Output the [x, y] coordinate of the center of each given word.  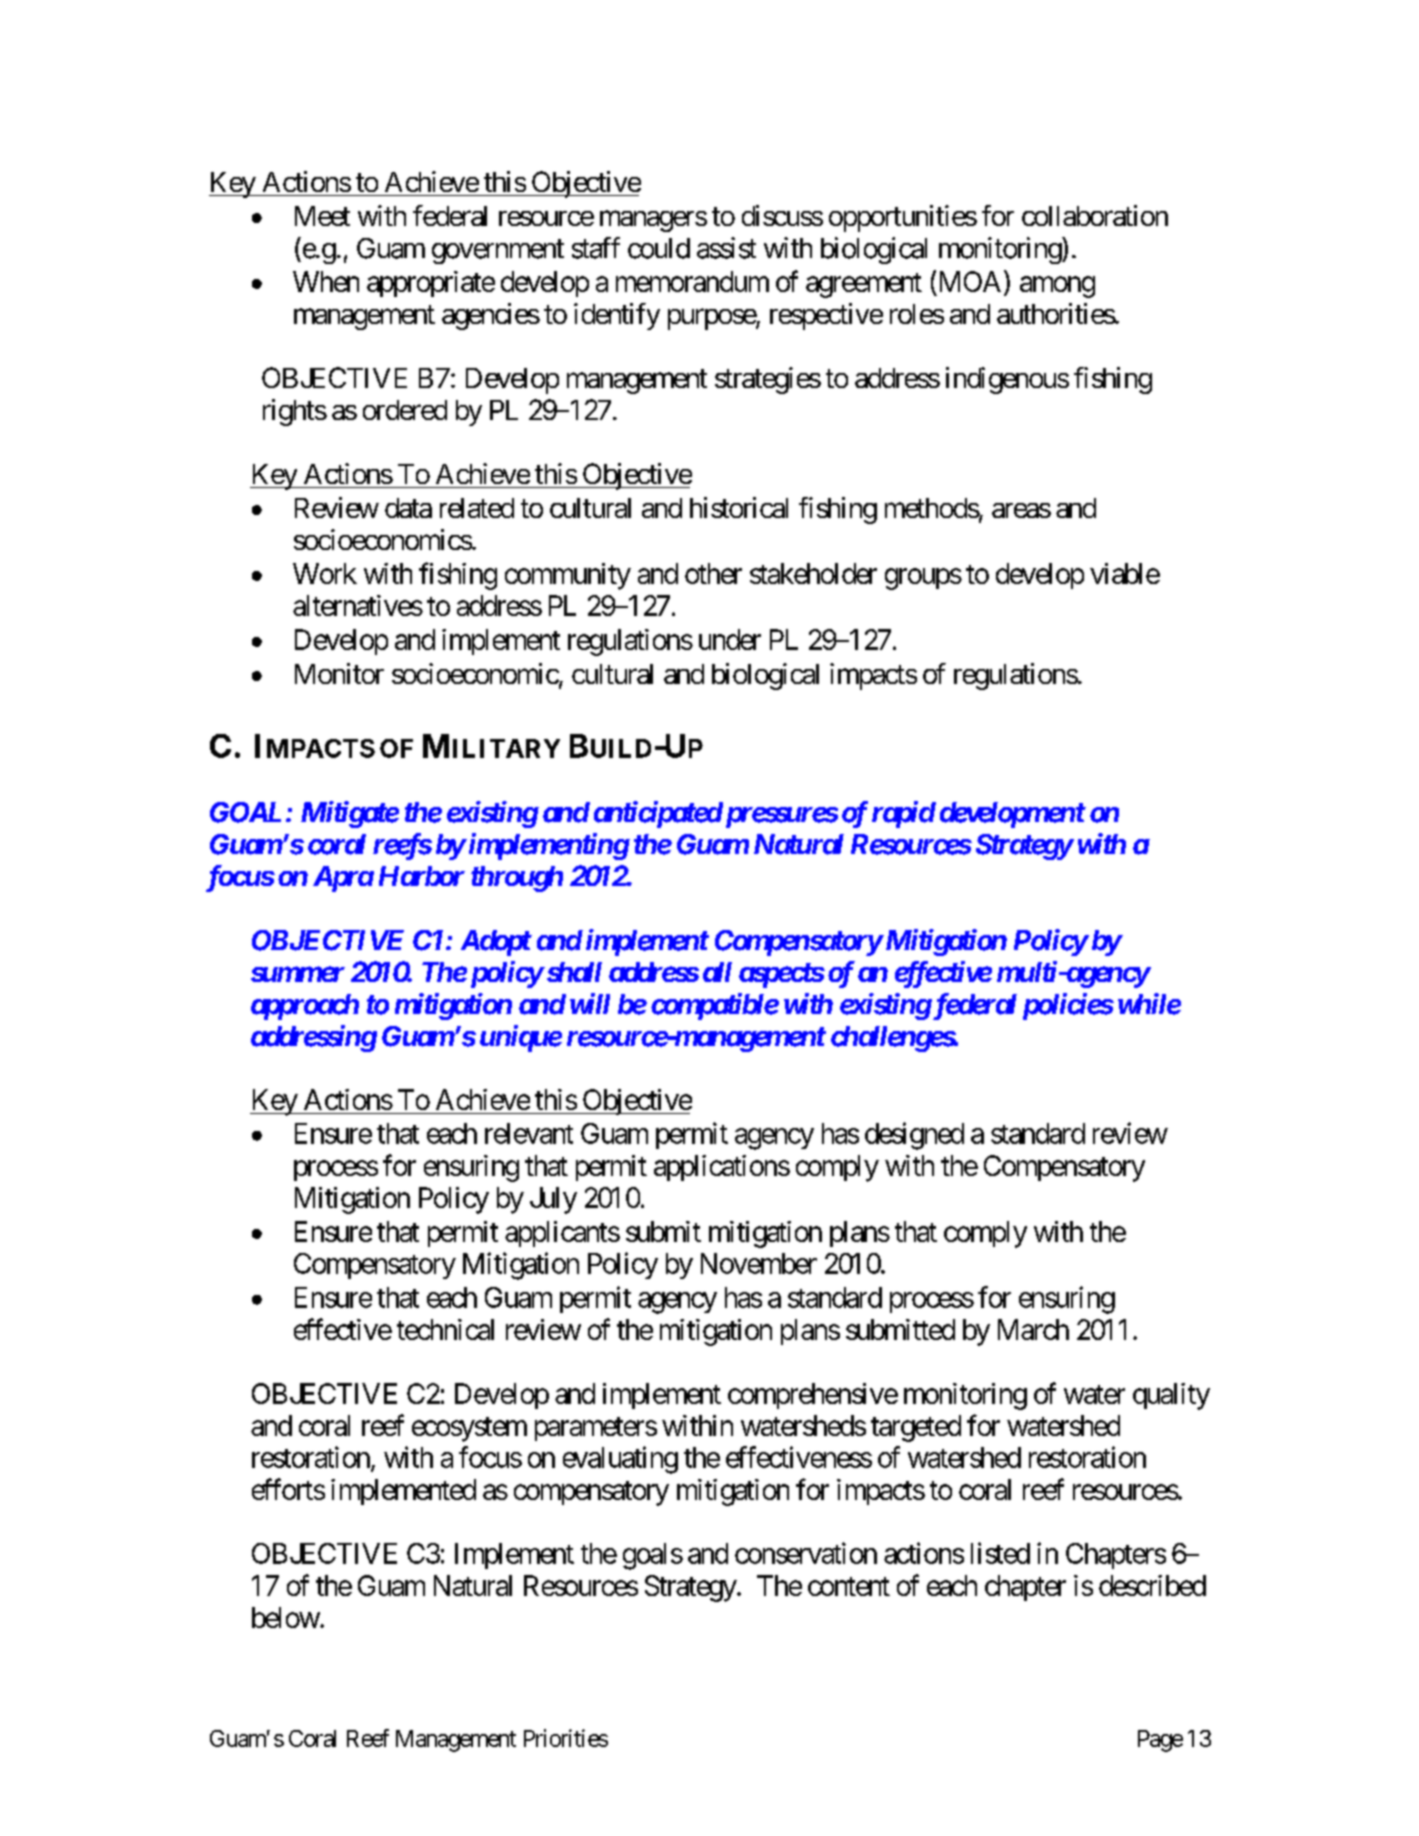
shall [573, 972]
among [1057, 287]
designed [914, 1136]
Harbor [422, 876]
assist [726, 248]
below [286, 1617]
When [326, 281]
